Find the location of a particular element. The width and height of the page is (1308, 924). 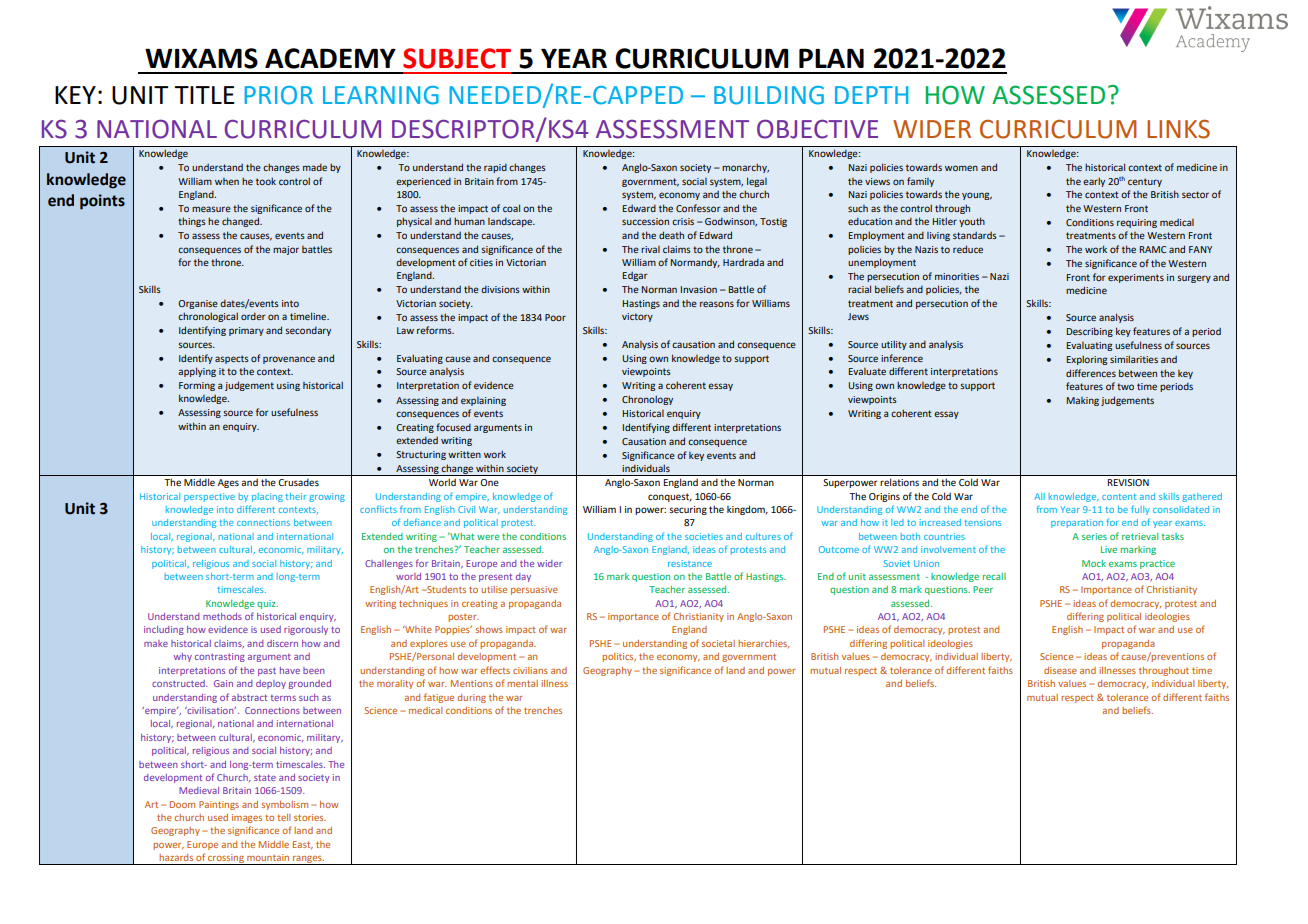

societal is located at coordinates (718, 643).
